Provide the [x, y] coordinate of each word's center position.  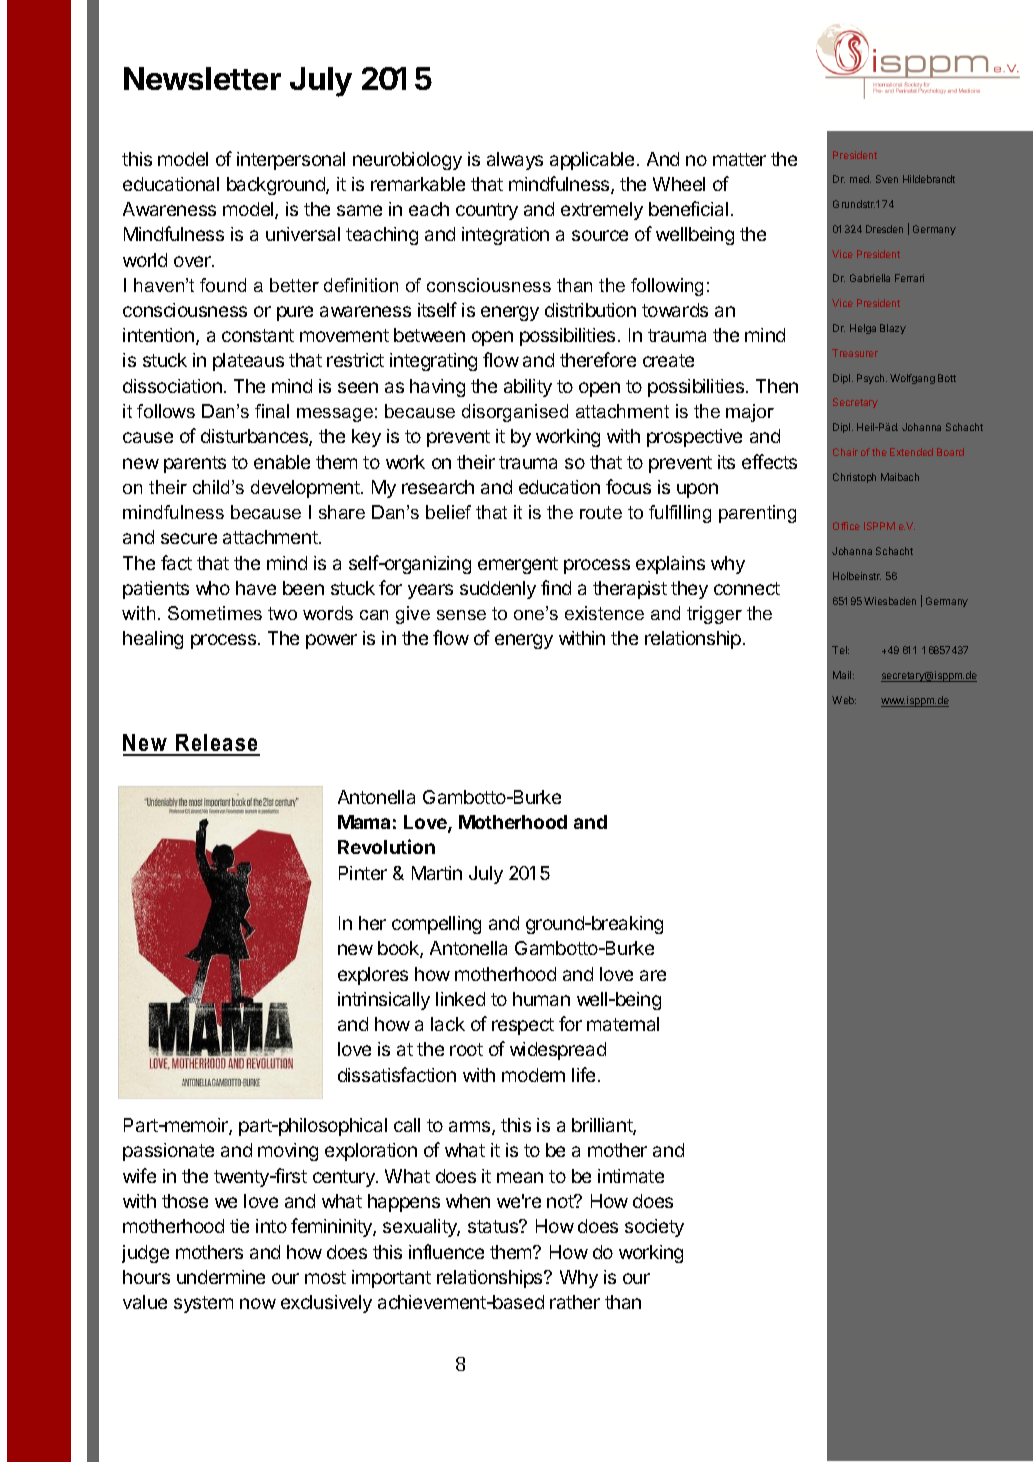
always [515, 161]
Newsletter [202, 78]
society [654, 1228]
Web [844, 700]
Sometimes [215, 613]
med [860, 179]
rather [575, 1302]
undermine [221, 1277]
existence [604, 613]
